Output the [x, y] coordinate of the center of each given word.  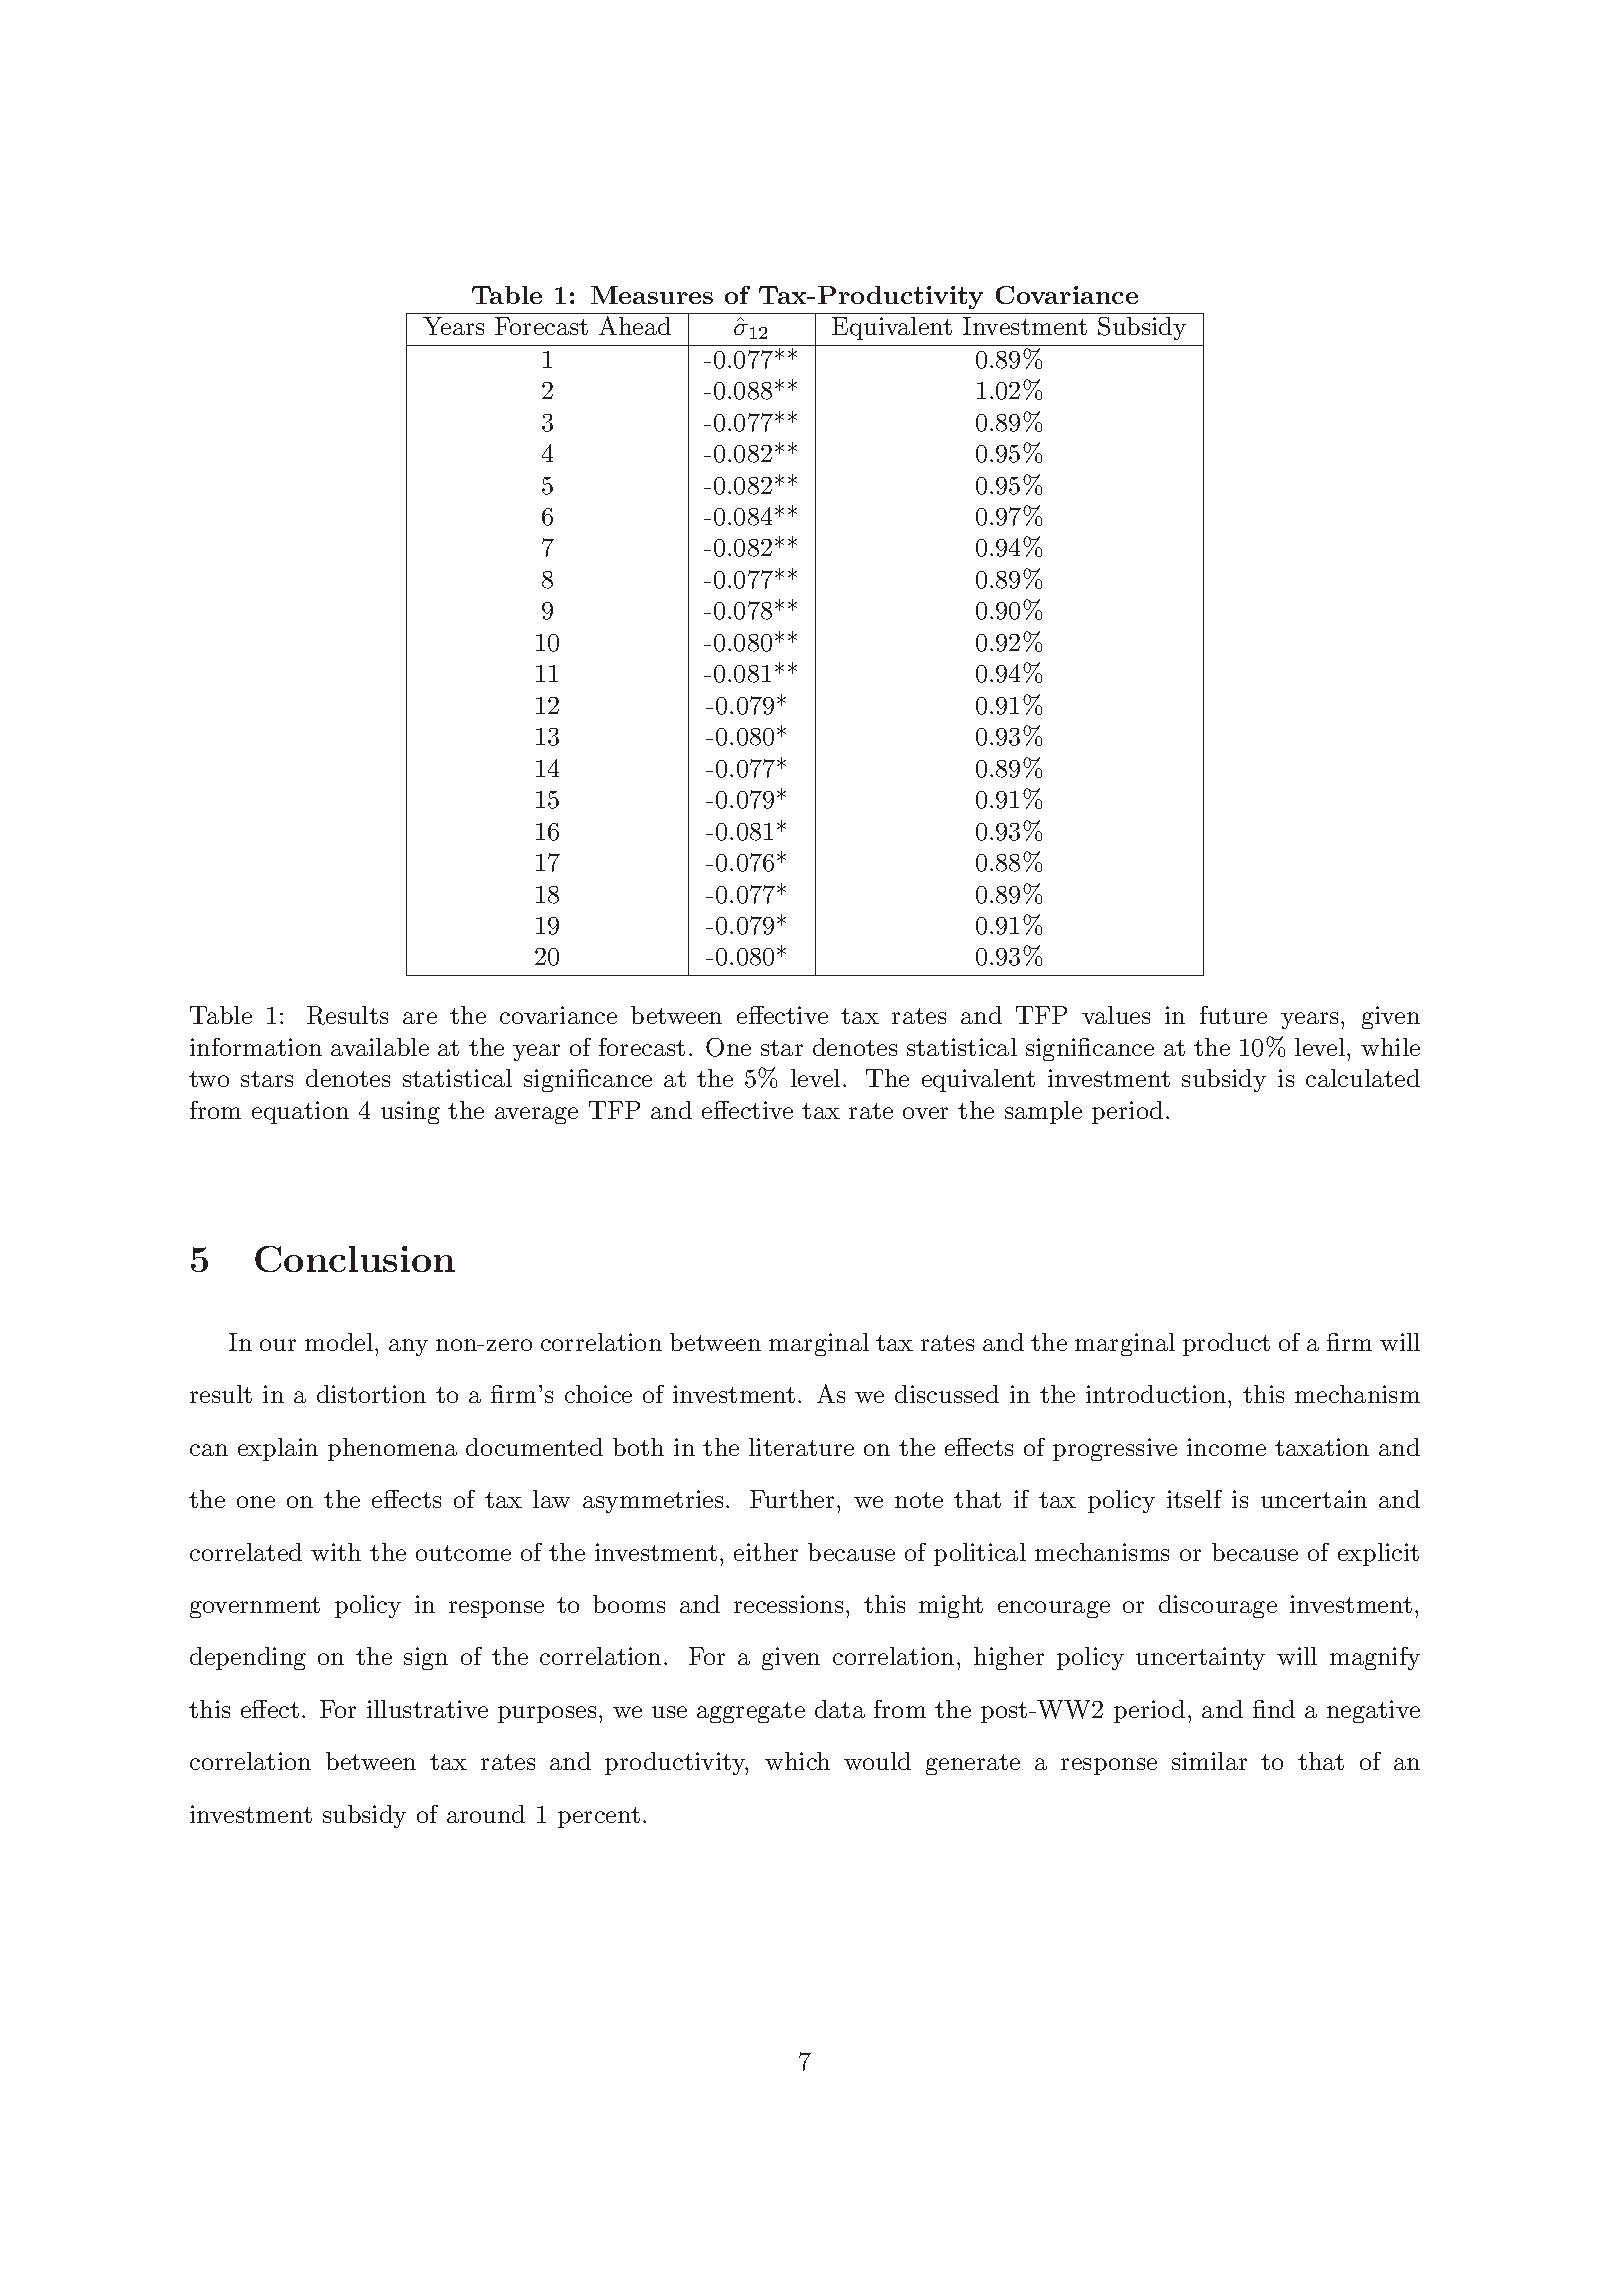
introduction [1157, 1394]
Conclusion [355, 1259]
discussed [947, 1394]
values [1116, 1015]
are [420, 1018]
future [1233, 1015]
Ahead [635, 325]
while [1390, 1047]
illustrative [427, 1709]
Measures [652, 295]
